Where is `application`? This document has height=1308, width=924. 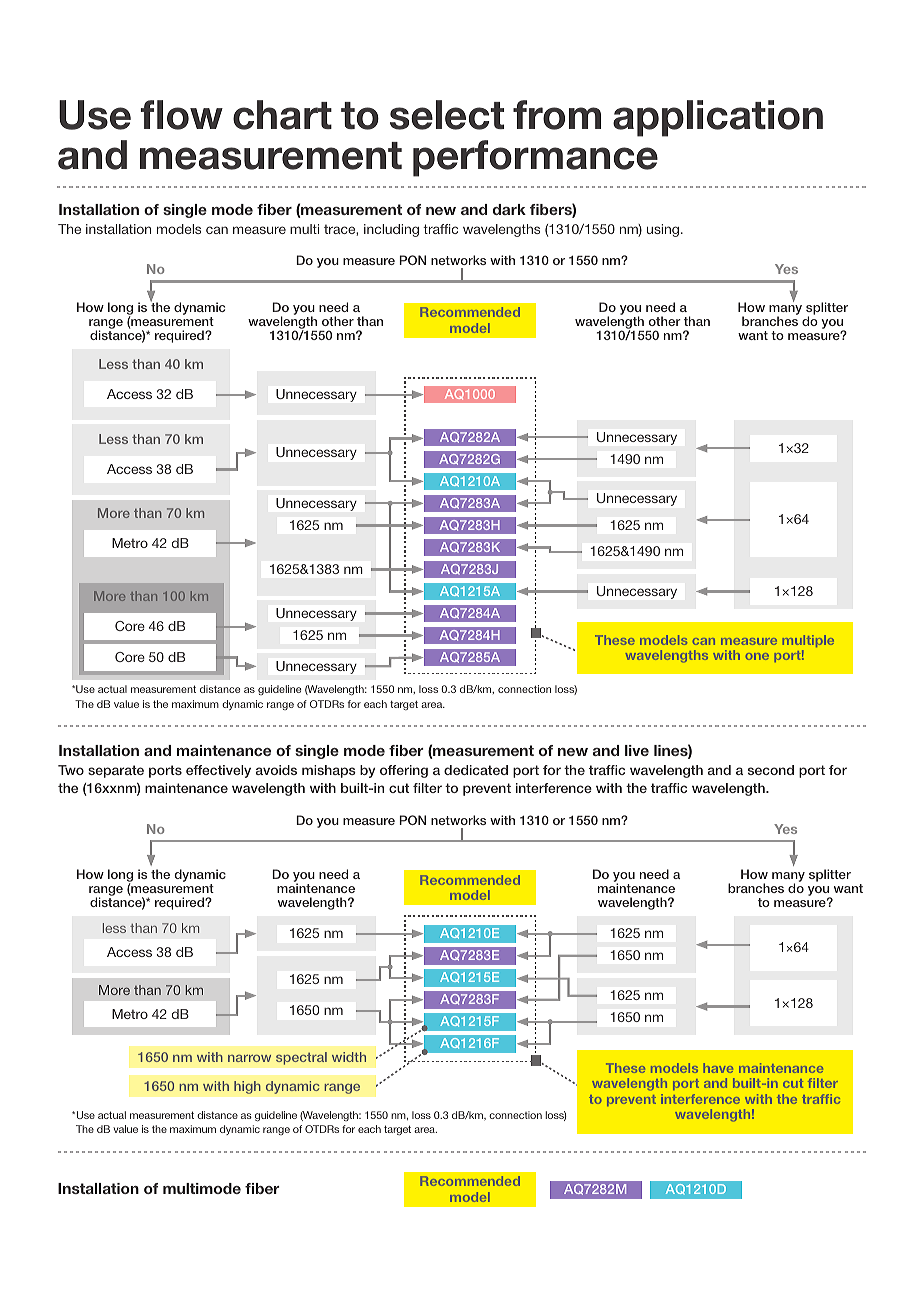
application is located at coordinates (718, 118).
